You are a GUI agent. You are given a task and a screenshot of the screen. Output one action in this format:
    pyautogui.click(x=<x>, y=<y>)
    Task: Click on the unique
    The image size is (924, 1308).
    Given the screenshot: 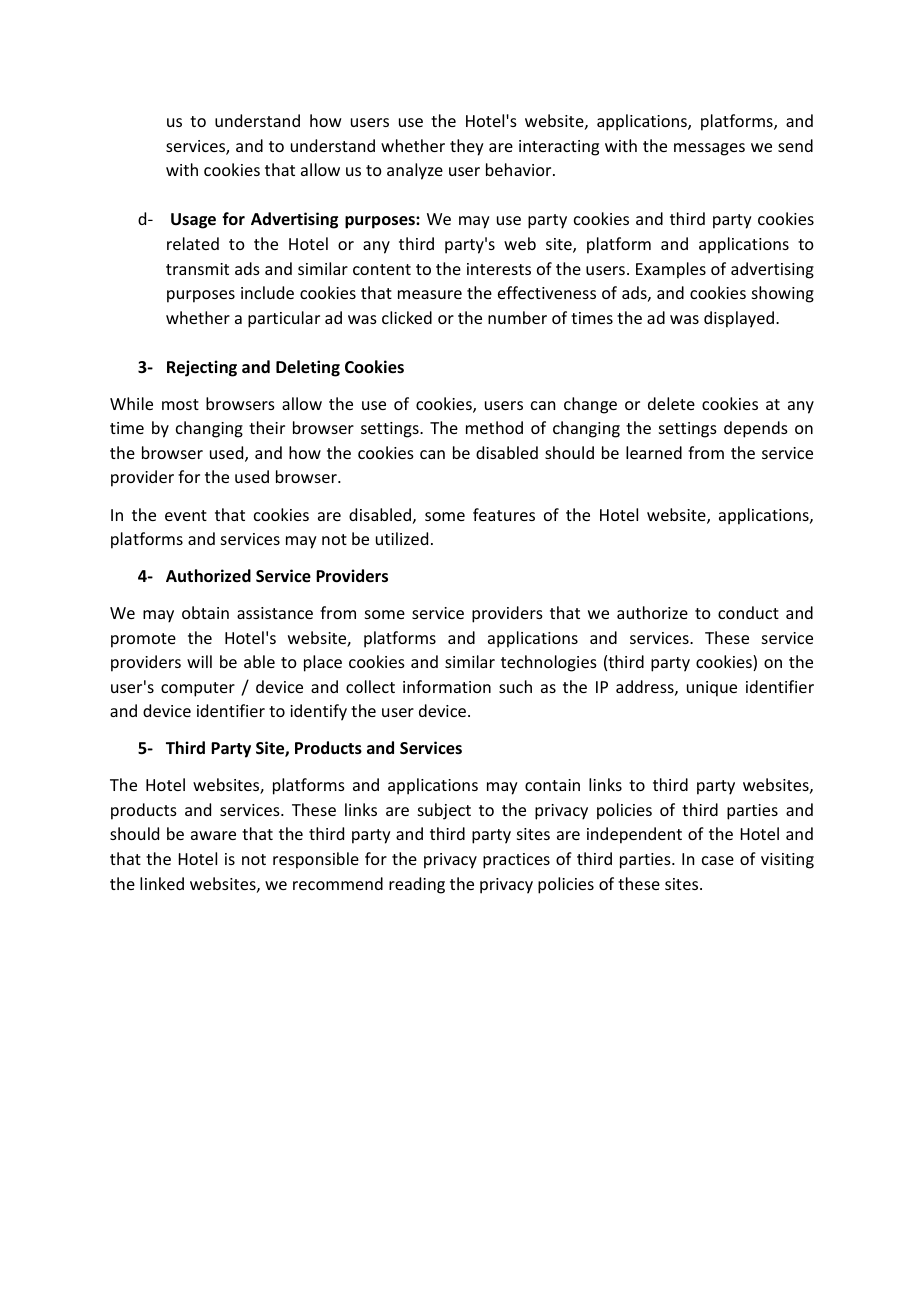 What is the action you would take?
    pyautogui.click(x=712, y=689)
